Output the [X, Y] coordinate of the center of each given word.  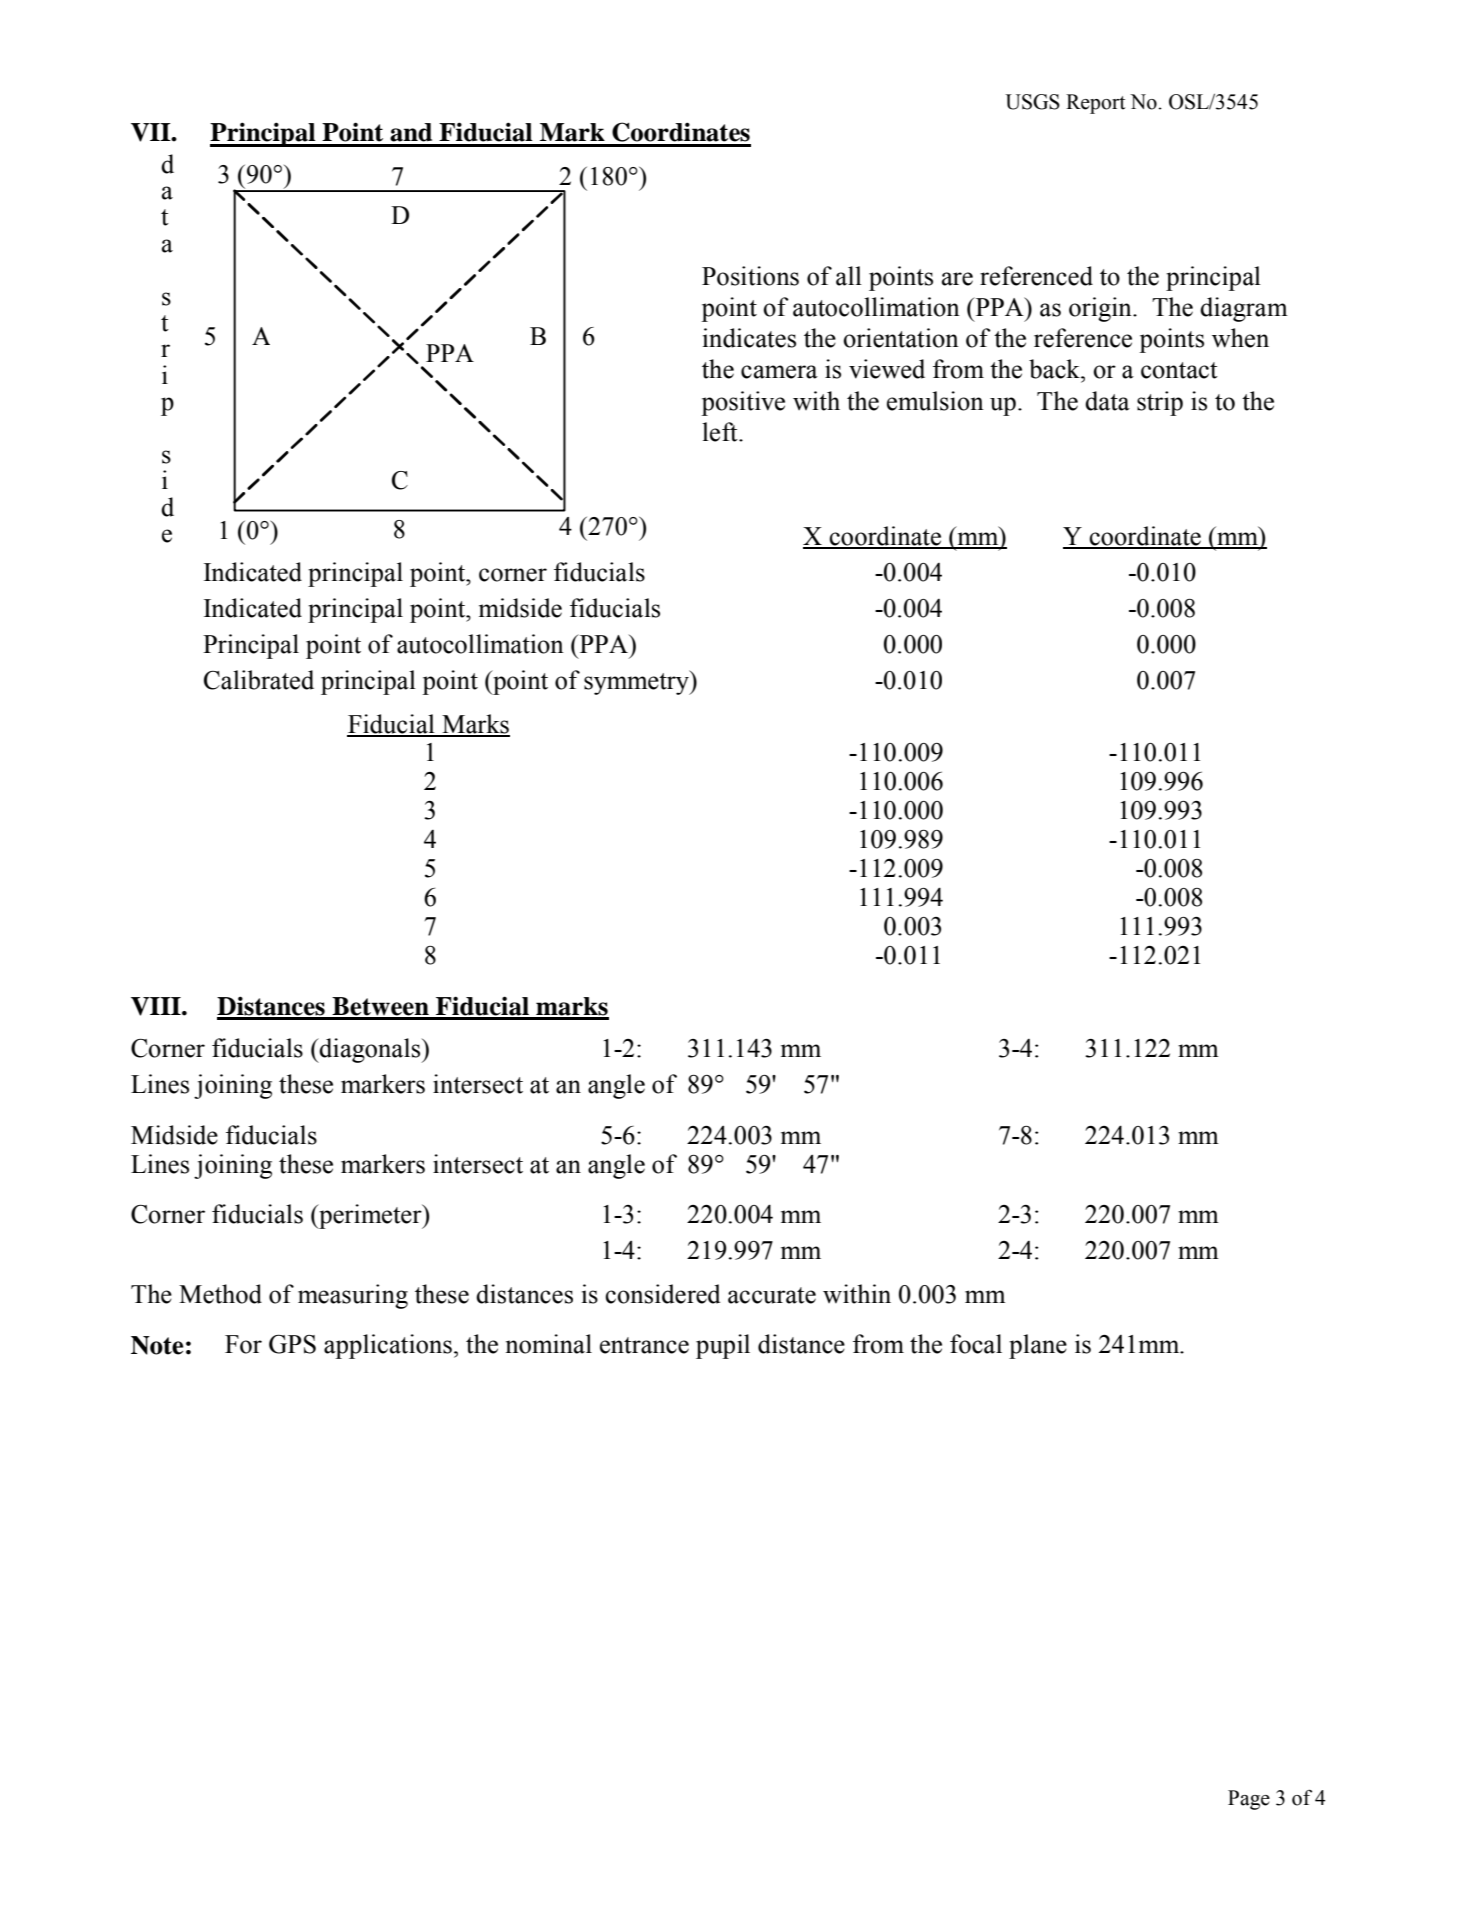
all [849, 276]
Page [1249, 1800]
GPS [292, 1344]
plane [1038, 1346]
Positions [750, 276]
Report [1095, 104]
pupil [723, 1346]
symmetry [637, 683]
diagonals [370, 1050]
